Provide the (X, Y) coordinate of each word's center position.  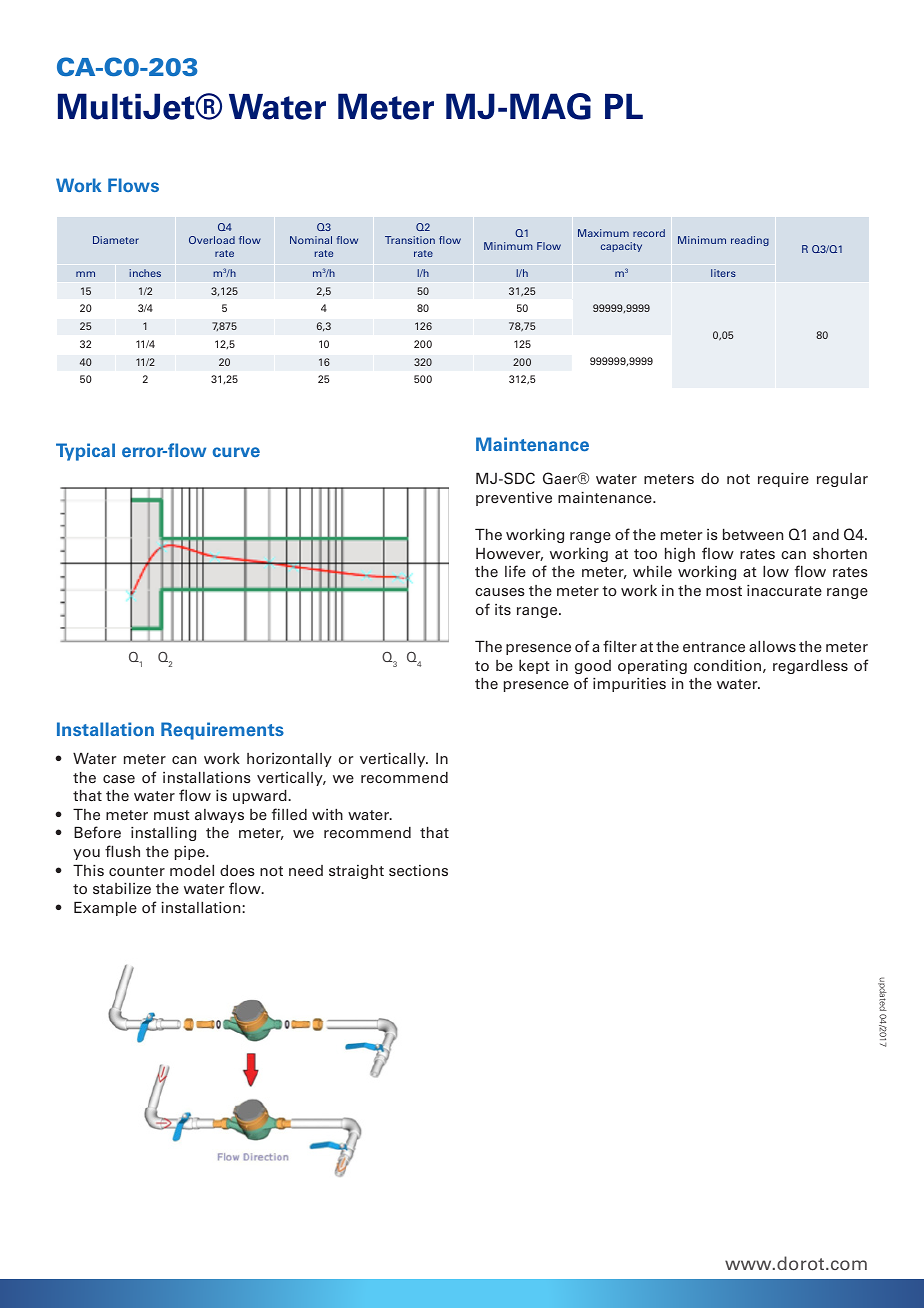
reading (750, 241)
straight (356, 872)
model (192, 870)
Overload (212, 240)
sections (418, 870)
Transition (410, 240)
